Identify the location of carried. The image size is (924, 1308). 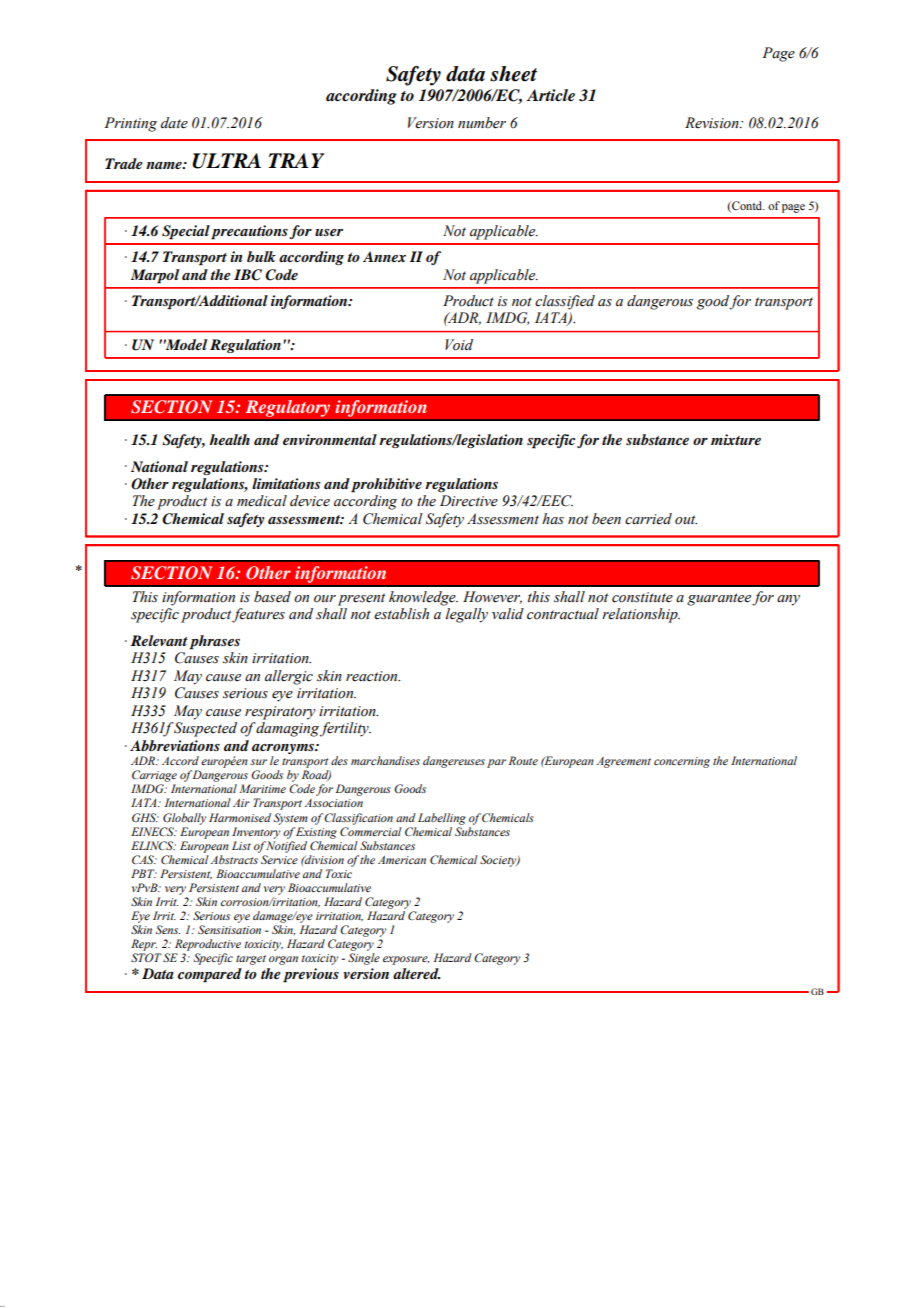
(648, 519).
